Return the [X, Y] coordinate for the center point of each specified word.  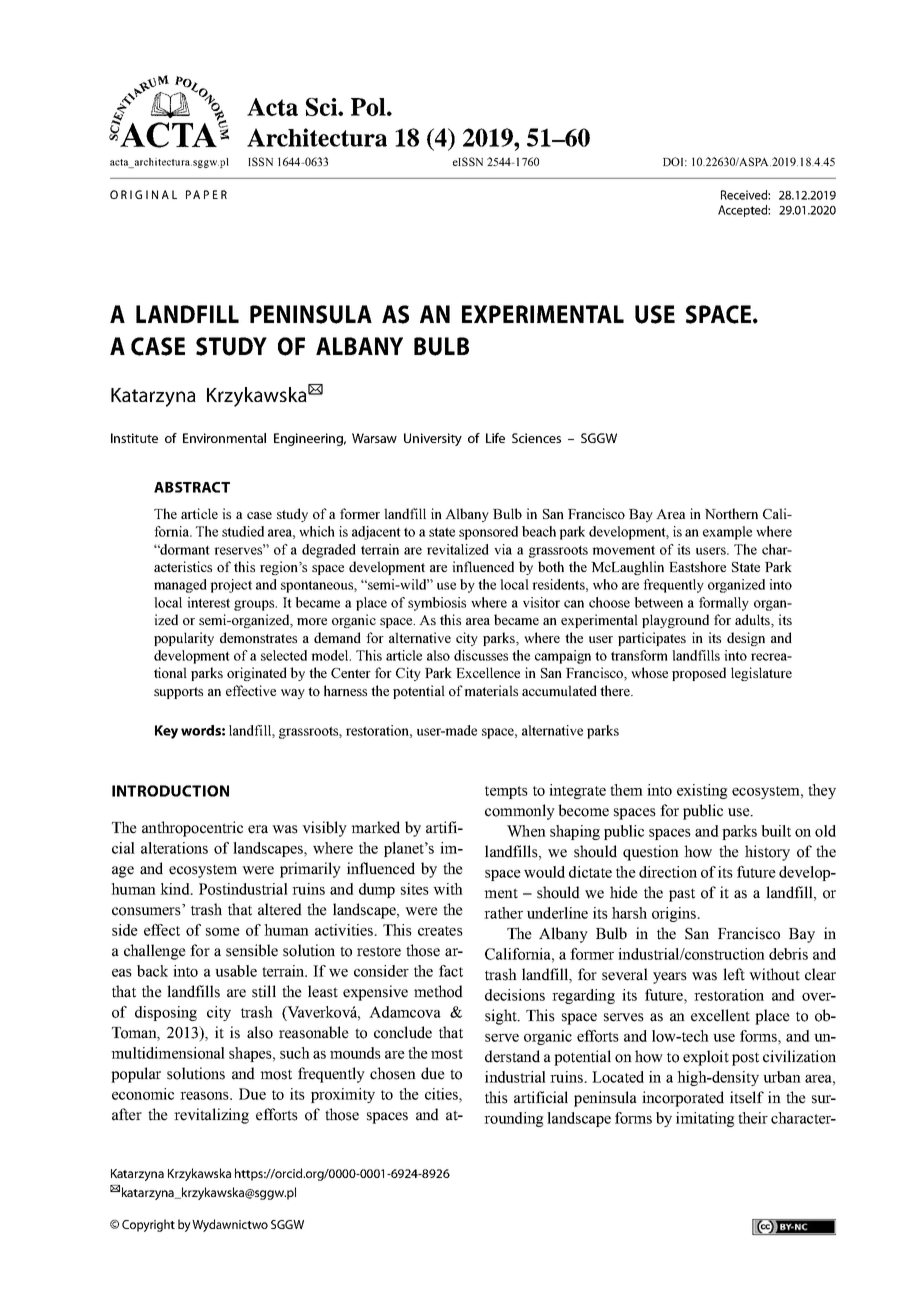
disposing [166, 1013]
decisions [515, 995]
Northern [731, 513]
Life [495, 438]
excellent [720, 1015]
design [746, 639]
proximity [343, 1095]
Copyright [148, 1225]
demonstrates [258, 637]
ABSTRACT [192, 487]
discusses [481, 655]
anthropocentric [192, 829]
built [776, 831]
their [753, 1118]
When [526, 831]
